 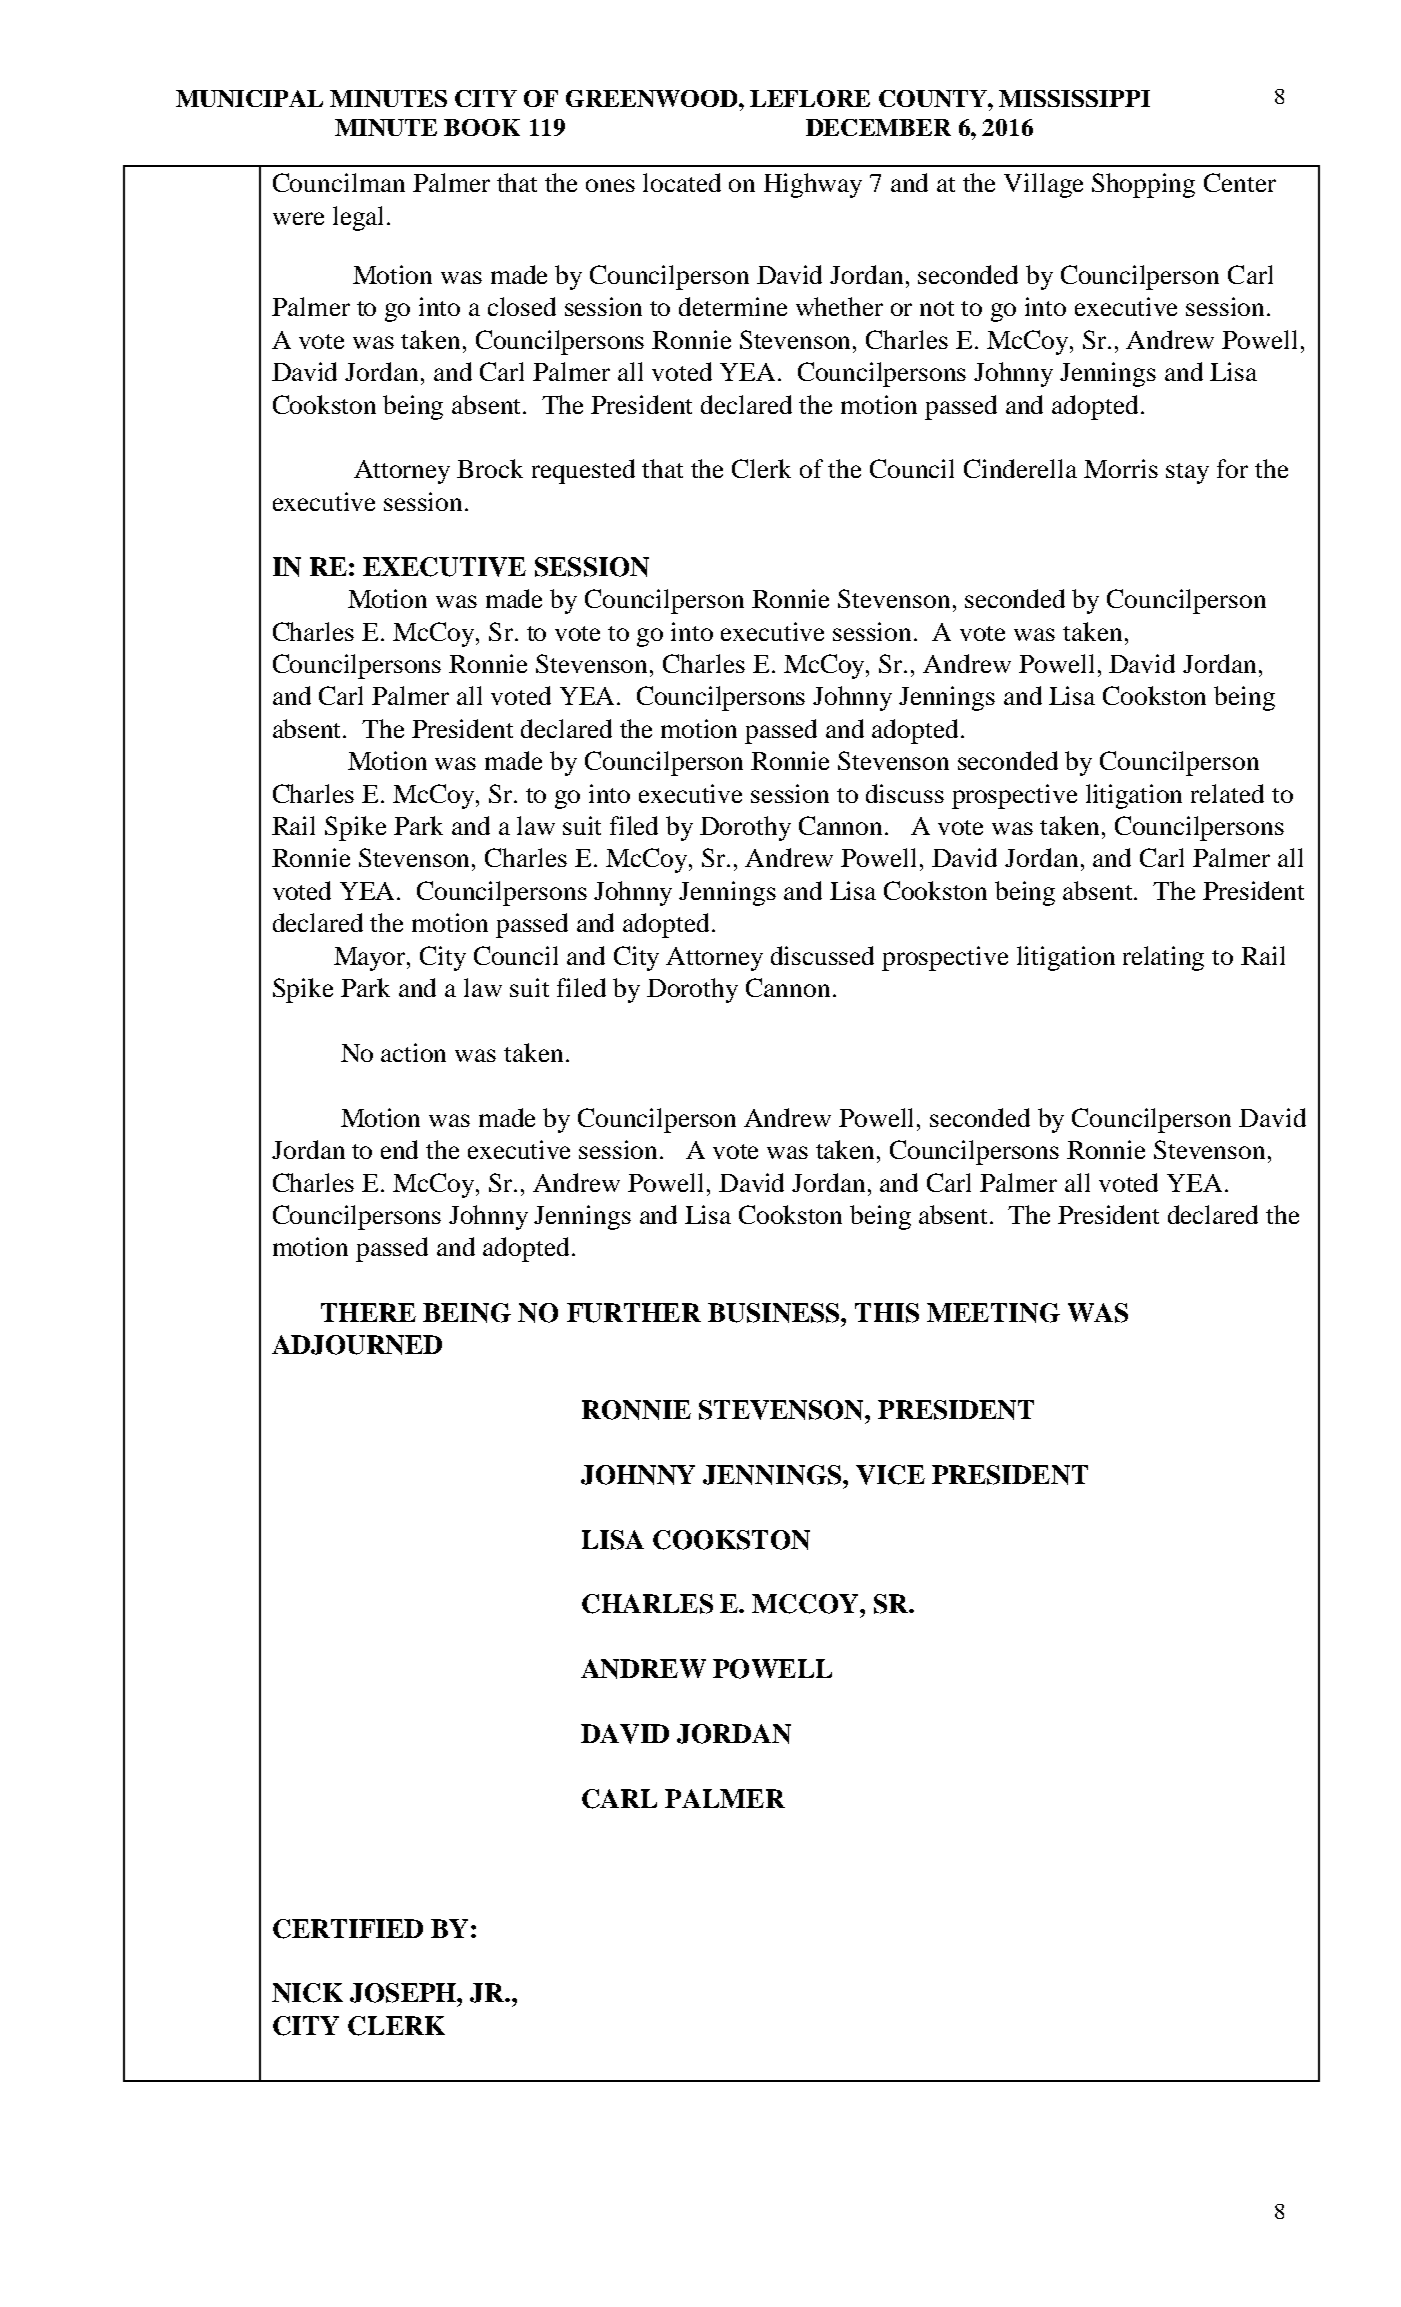 What do you see at coordinates (307, 1993) in the page?
I see `NICK` at bounding box center [307, 1993].
